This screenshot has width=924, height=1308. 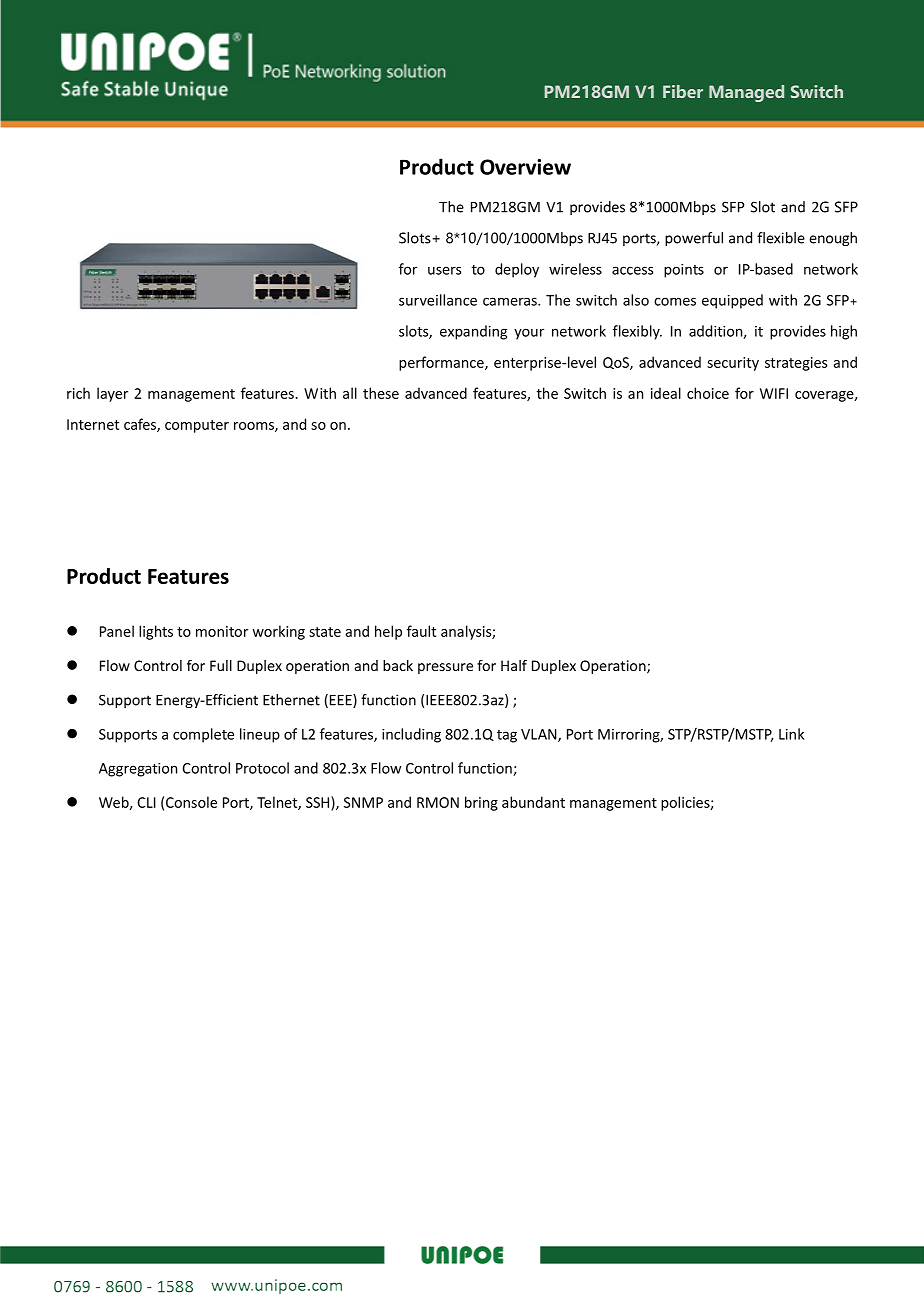 I want to click on fault, so click(x=421, y=631).
